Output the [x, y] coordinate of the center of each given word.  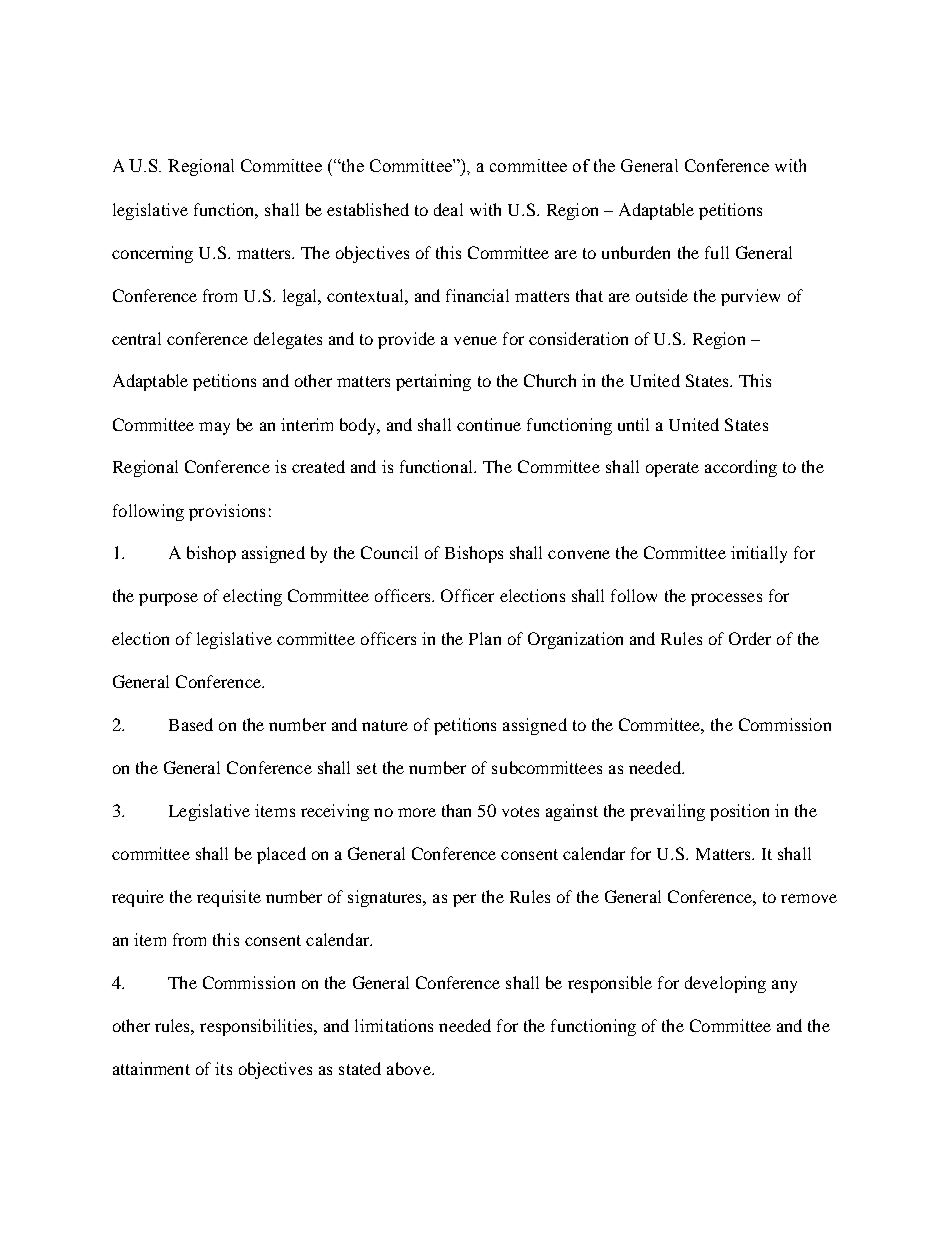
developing [725, 984]
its [223, 1068]
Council [389, 552]
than [456, 810]
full [717, 252]
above [410, 1068]
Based [191, 724]
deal [448, 209]
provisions [227, 512]
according [741, 468]
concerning [152, 254]
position [739, 812]
